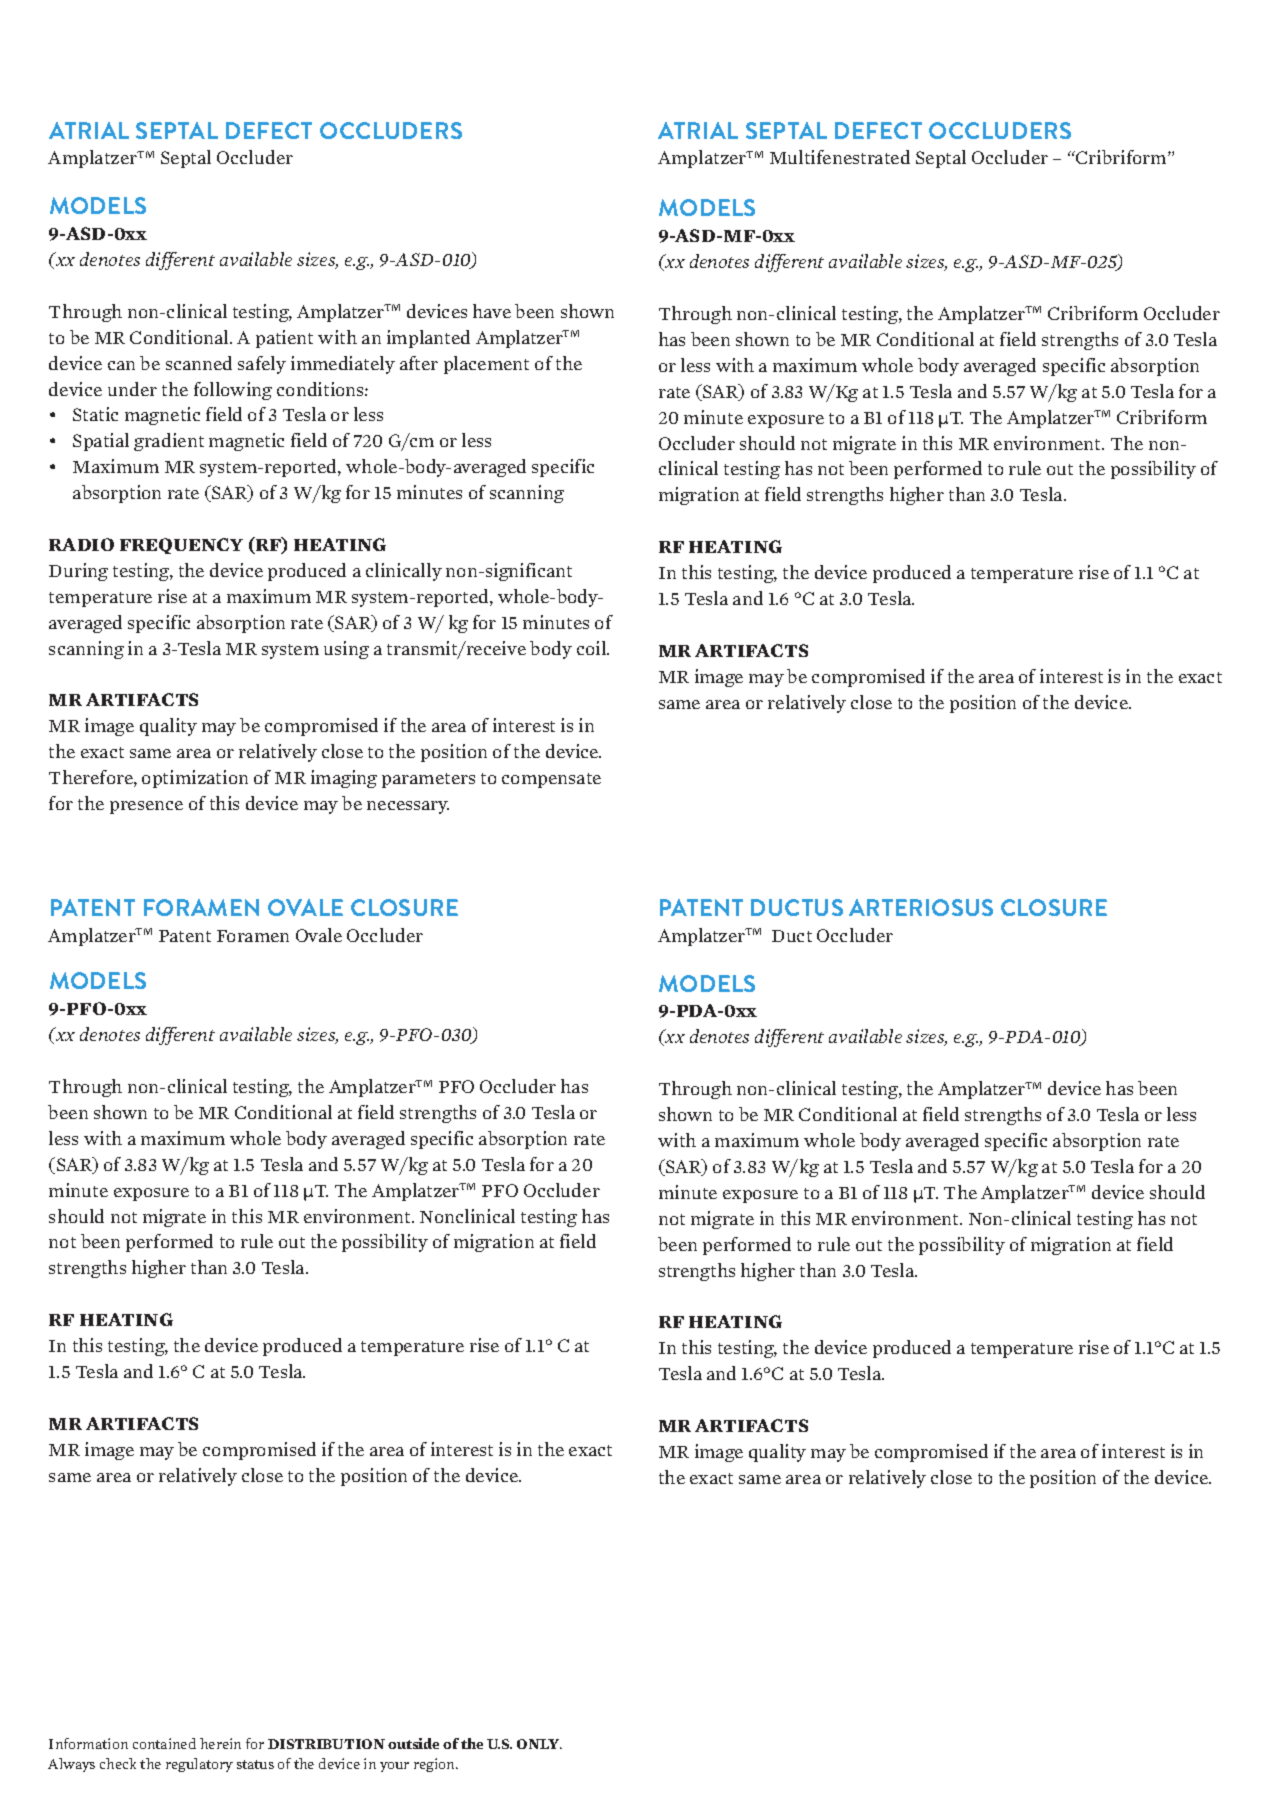 The width and height of the screenshot is (1286, 1818). What do you see at coordinates (492, 311) in the screenshot?
I see `have` at bounding box center [492, 311].
